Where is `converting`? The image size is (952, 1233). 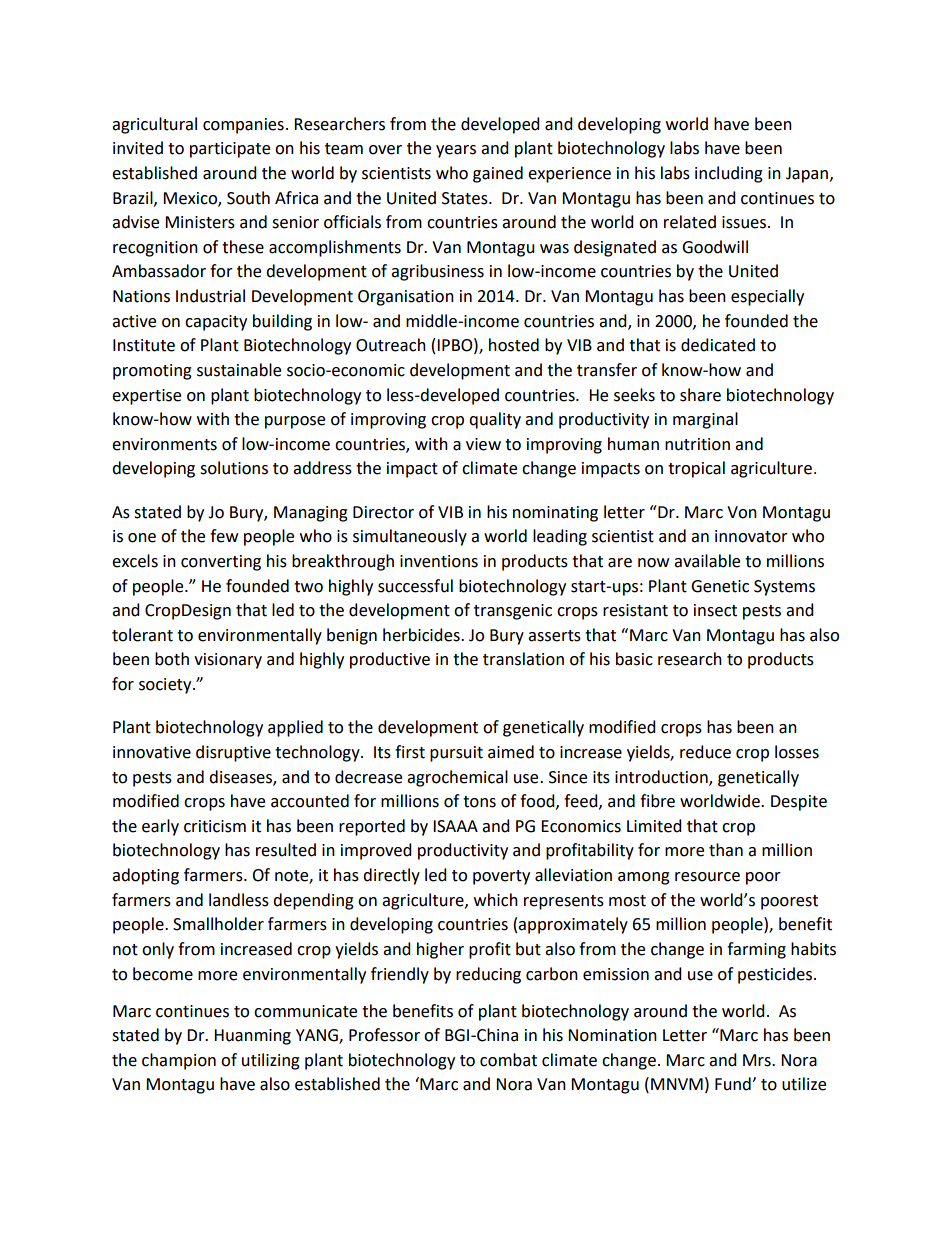 converting is located at coordinates (221, 563).
